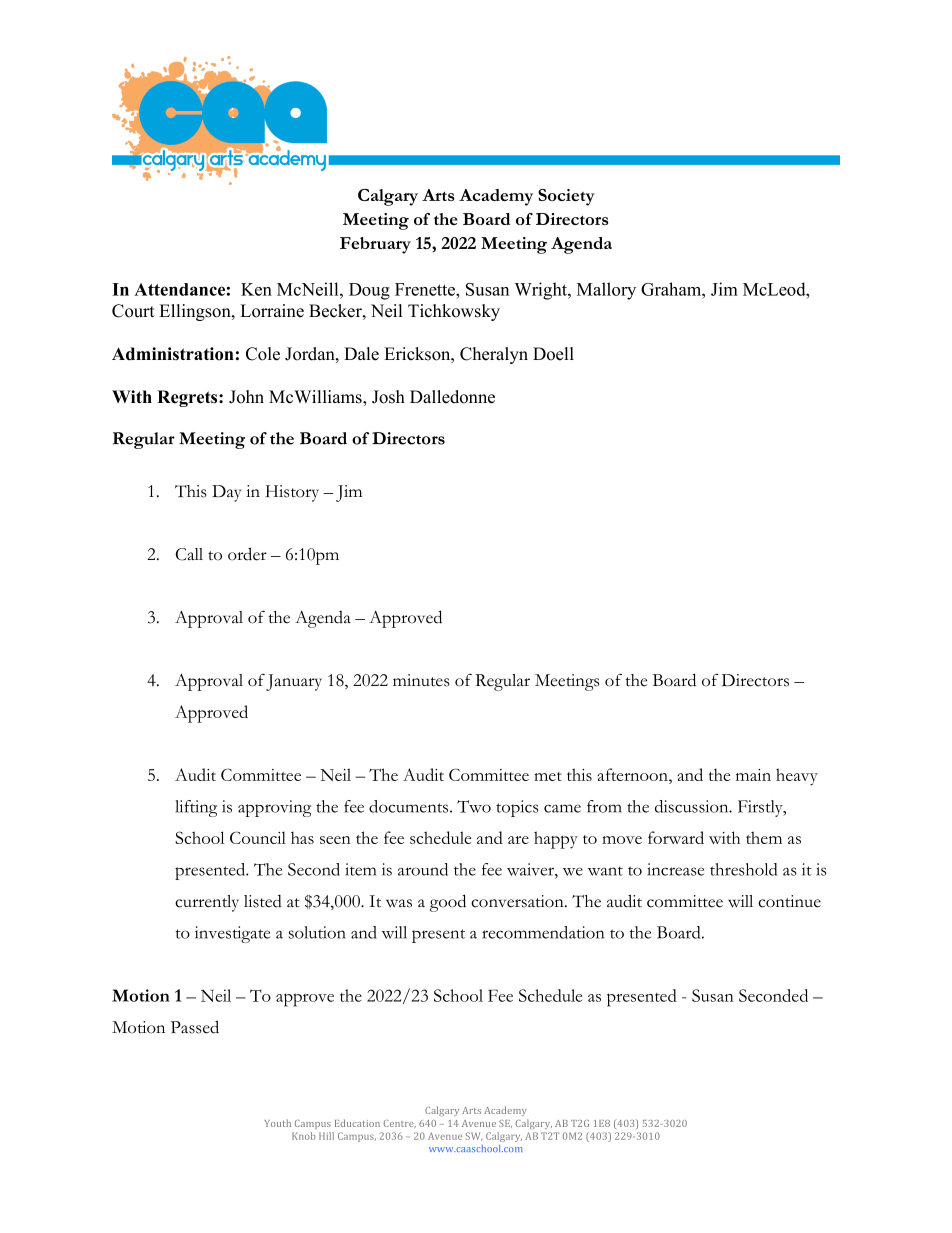 This page has width=952, height=1233. I want to click on Regrets, so click(188, 398).
